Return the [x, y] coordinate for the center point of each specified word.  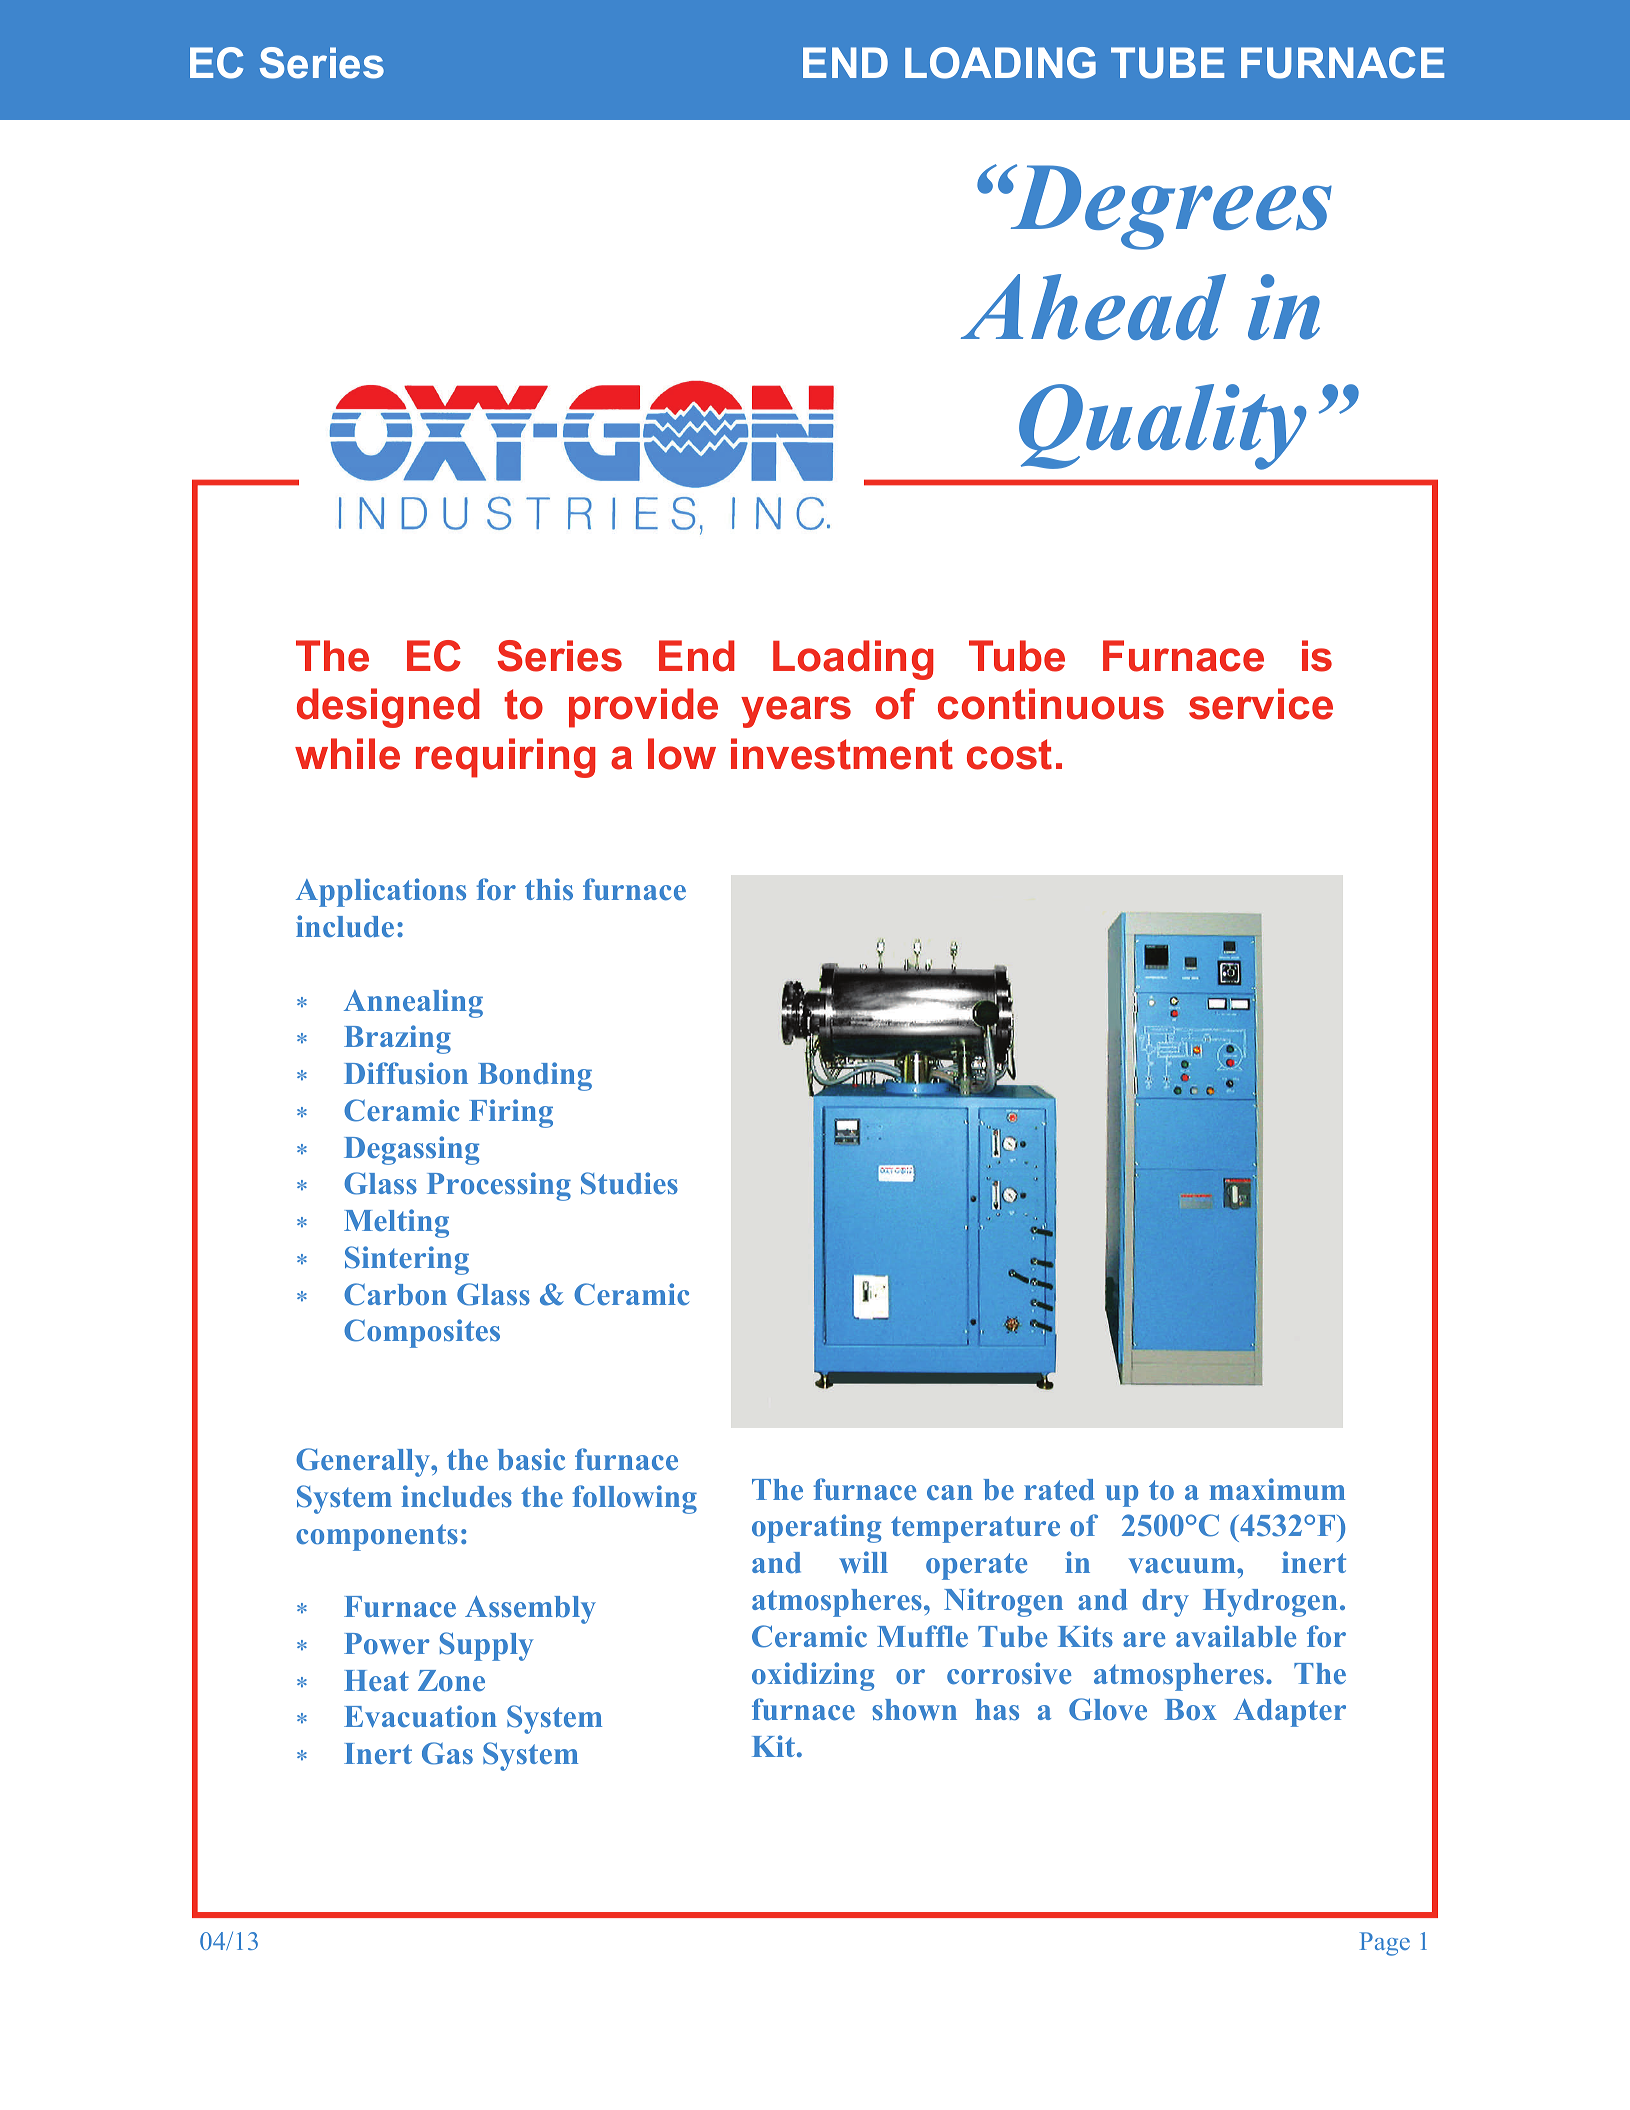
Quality [1162, 427]
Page [1385, 1944]
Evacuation [420, 1716]
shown [914, 1710]
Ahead [1093, 307]
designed [388, 708]
